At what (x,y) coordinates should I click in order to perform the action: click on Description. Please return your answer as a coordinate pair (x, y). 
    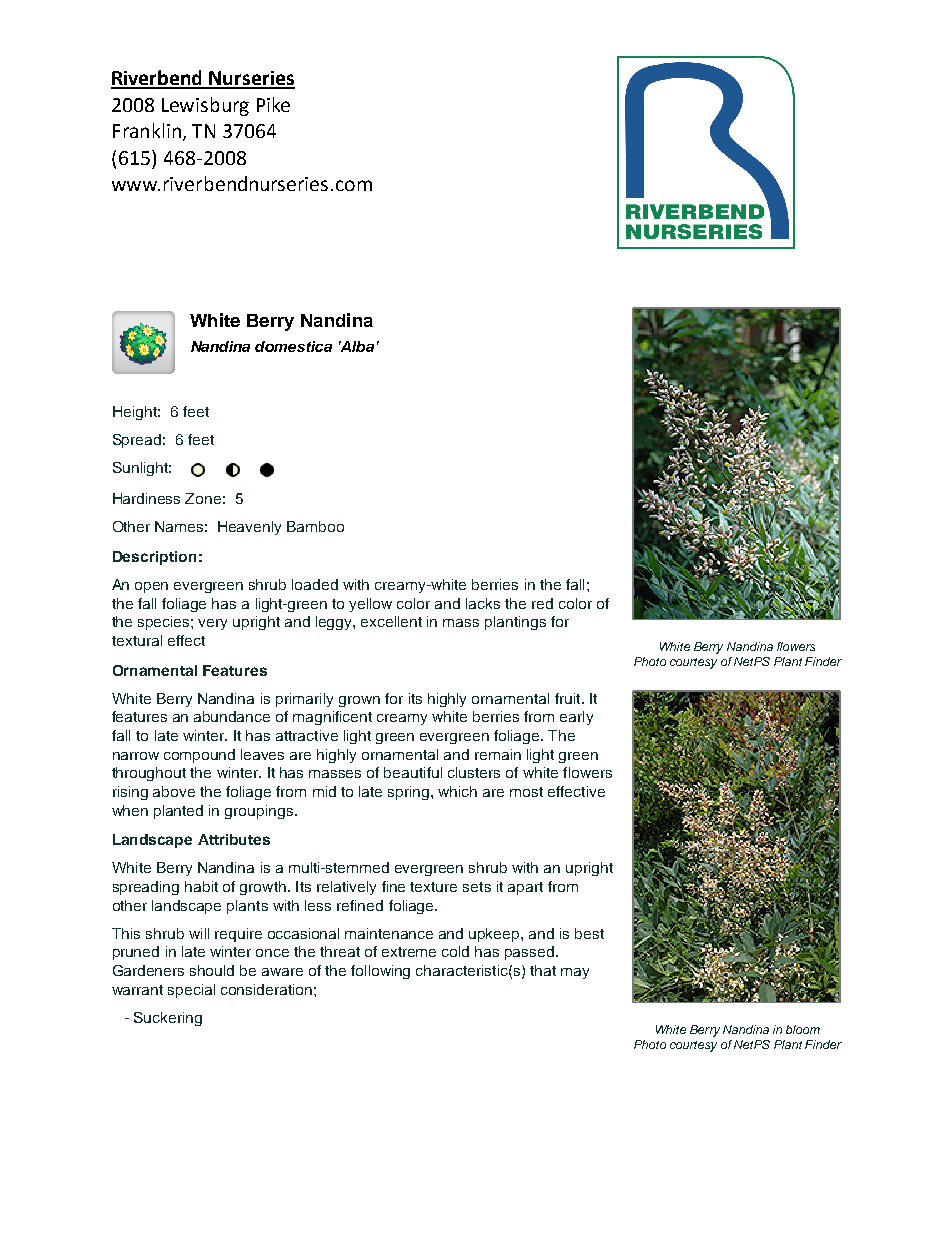
    Looking at the image, I should click on (154, 558).
